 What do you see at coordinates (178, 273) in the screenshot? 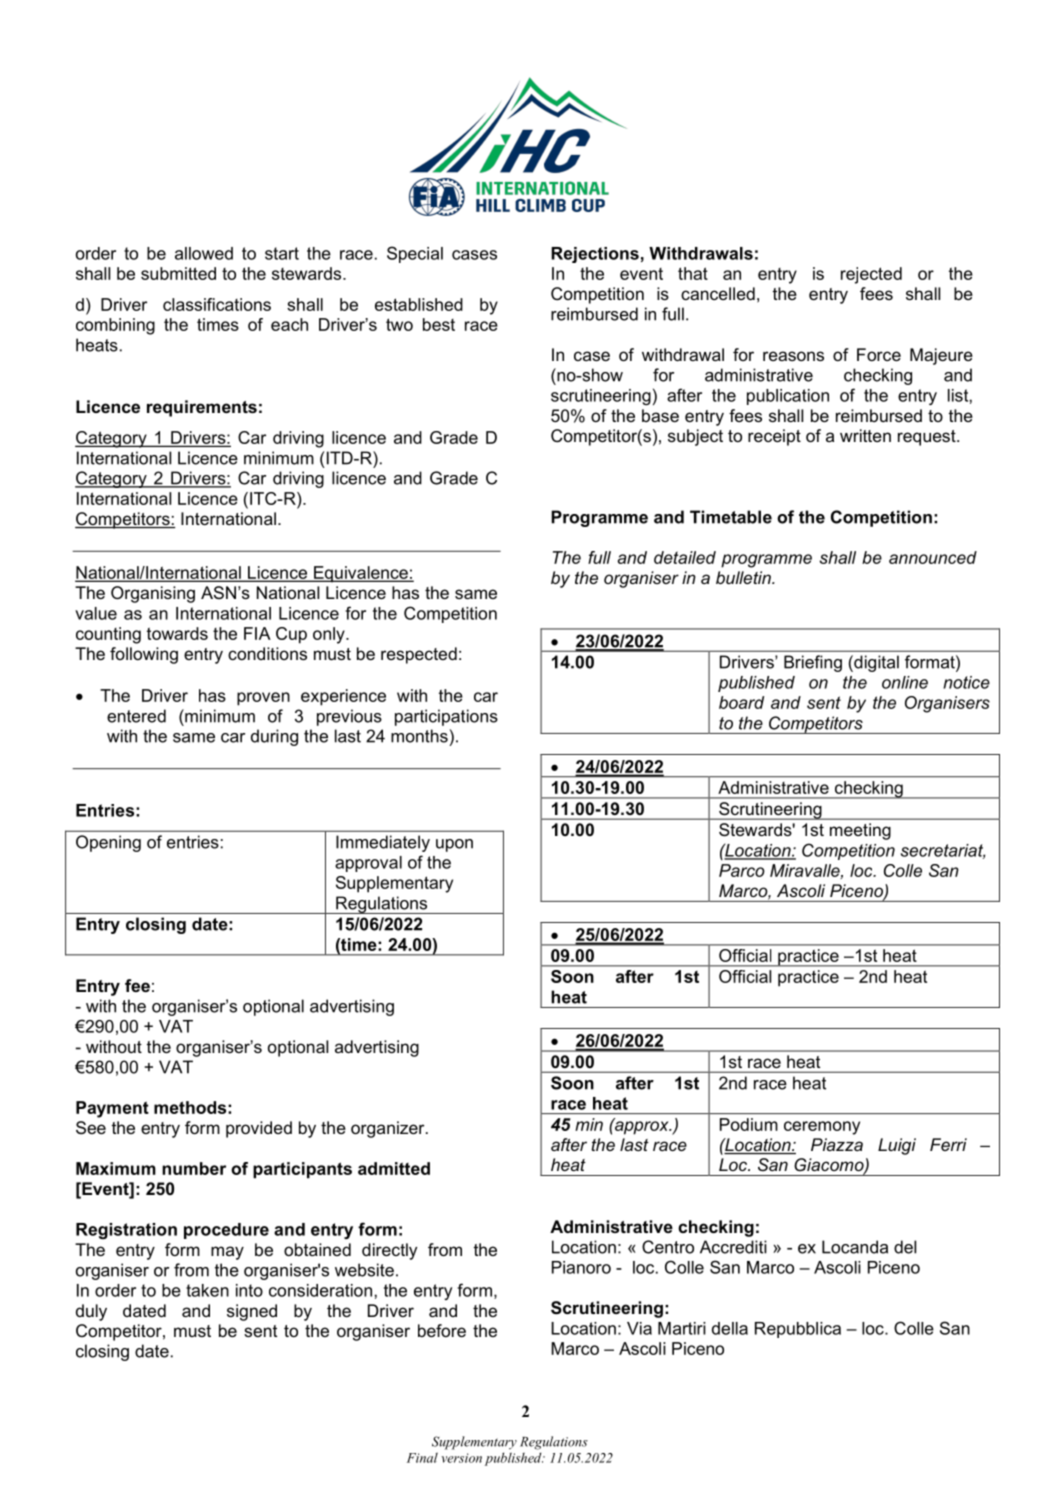
I see `submitted` at bounding box center [178, 273].
